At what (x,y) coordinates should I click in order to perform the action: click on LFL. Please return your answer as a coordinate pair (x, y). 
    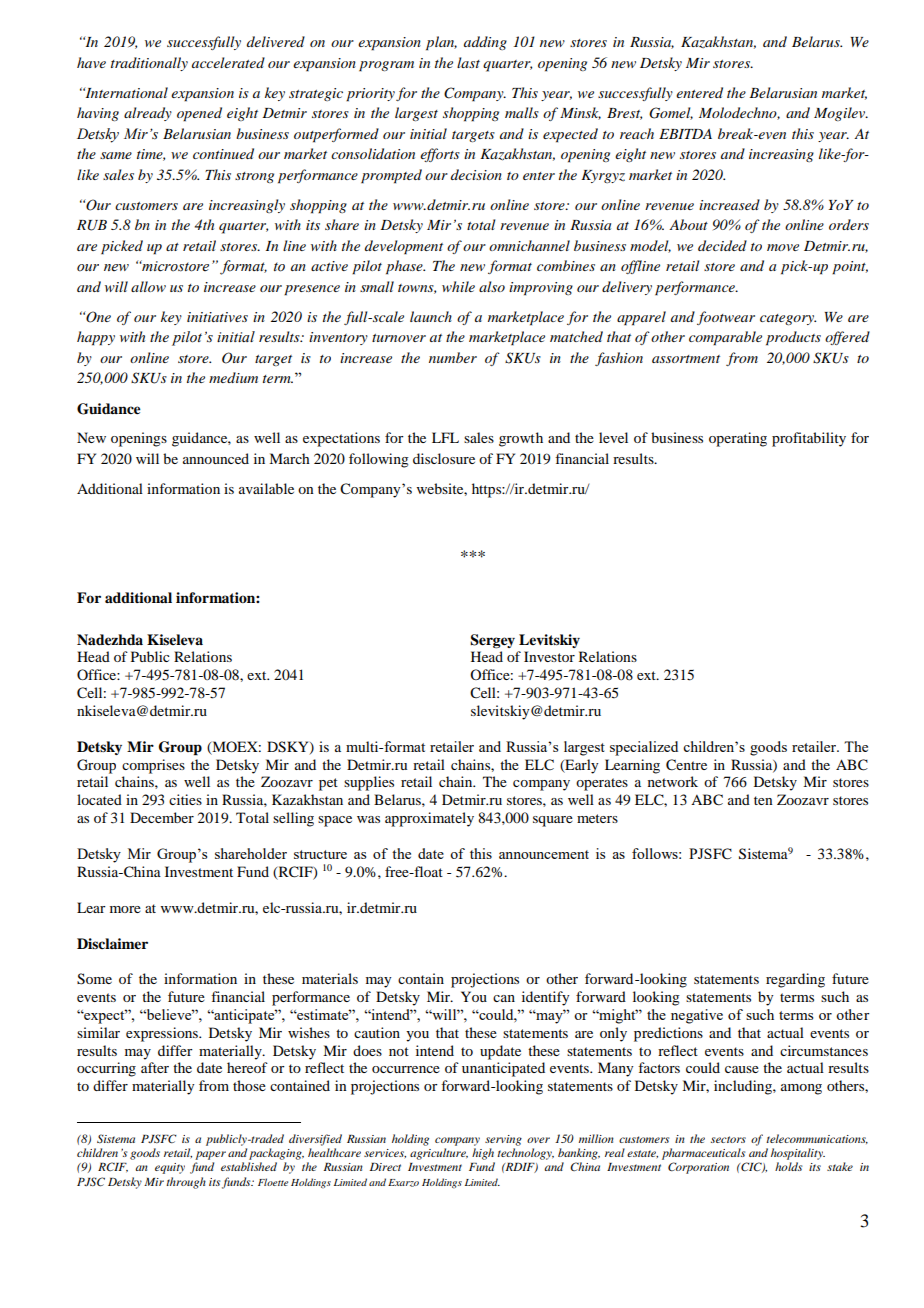
    Looking at the image, I should click on (445, 437).
